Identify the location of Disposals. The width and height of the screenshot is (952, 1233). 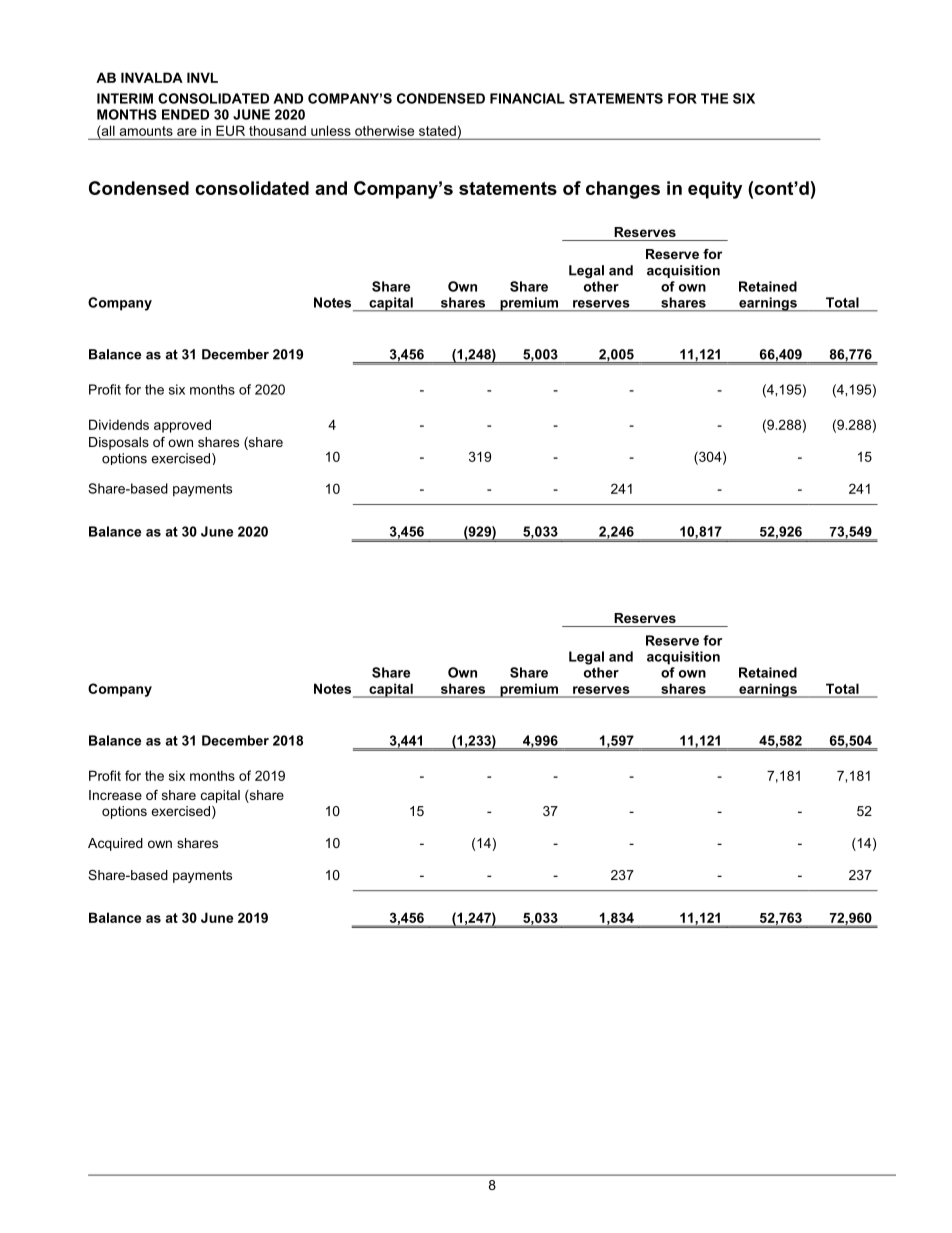
(119, 443).
